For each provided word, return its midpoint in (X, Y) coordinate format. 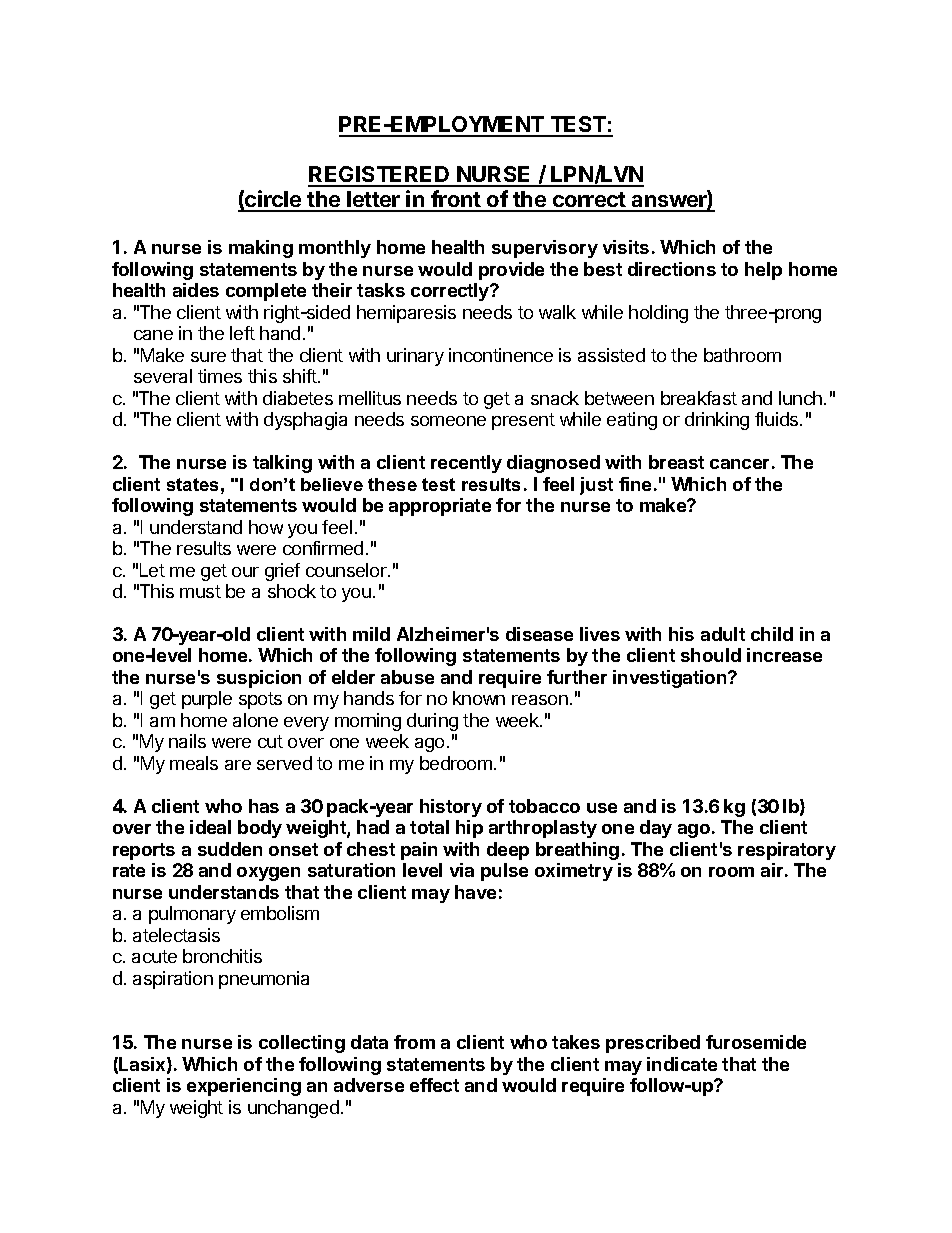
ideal (210, 827)
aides (196, 290)
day (656, 829)
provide (511, 271)
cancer (739, 464)
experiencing (244, 1087)
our (245, 572)
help (763, 271)
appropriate (440, 507)
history (451, 808)
